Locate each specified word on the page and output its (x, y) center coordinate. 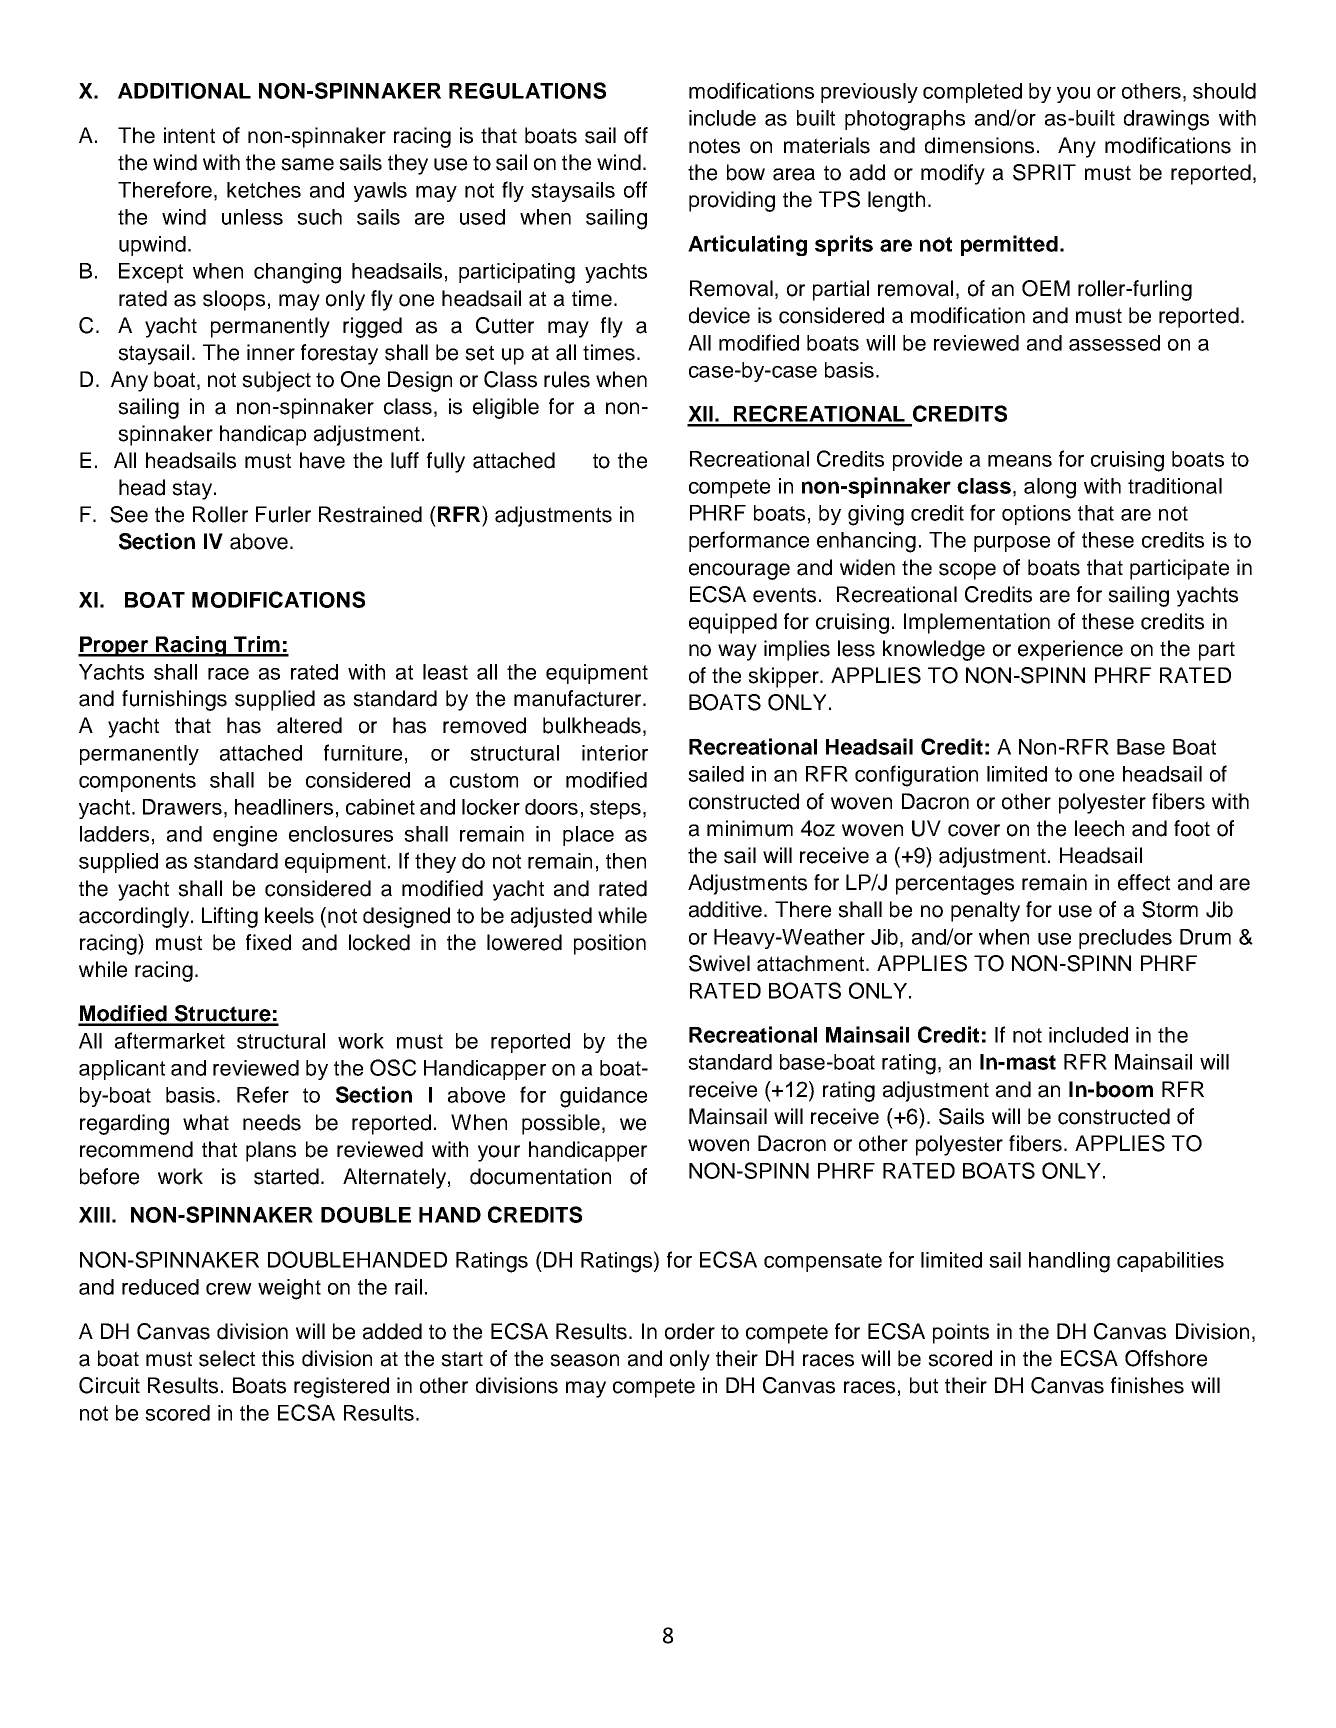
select (227, 1358)
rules (567, 379)
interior (615, 753)
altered (309, 725)
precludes (1125, 939)
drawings (1166, 120)
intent (189, 135)
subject (276, 381)
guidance (603, 1097)
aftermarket (170, 1040)
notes (714, 146)
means (1020, 461)
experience (1070, 650)
